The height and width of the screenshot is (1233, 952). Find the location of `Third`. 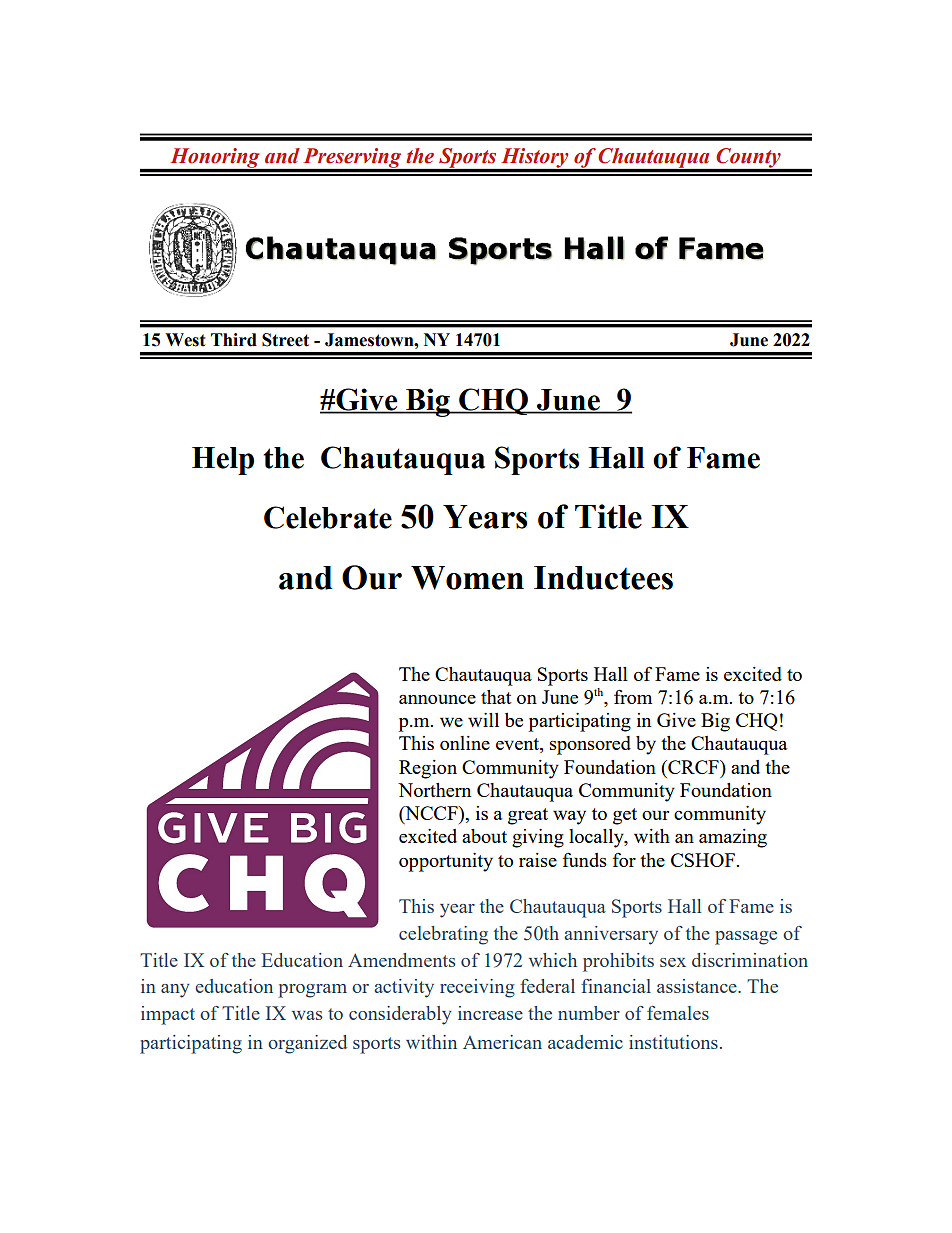

Third is located at coordinates (234, 340).
